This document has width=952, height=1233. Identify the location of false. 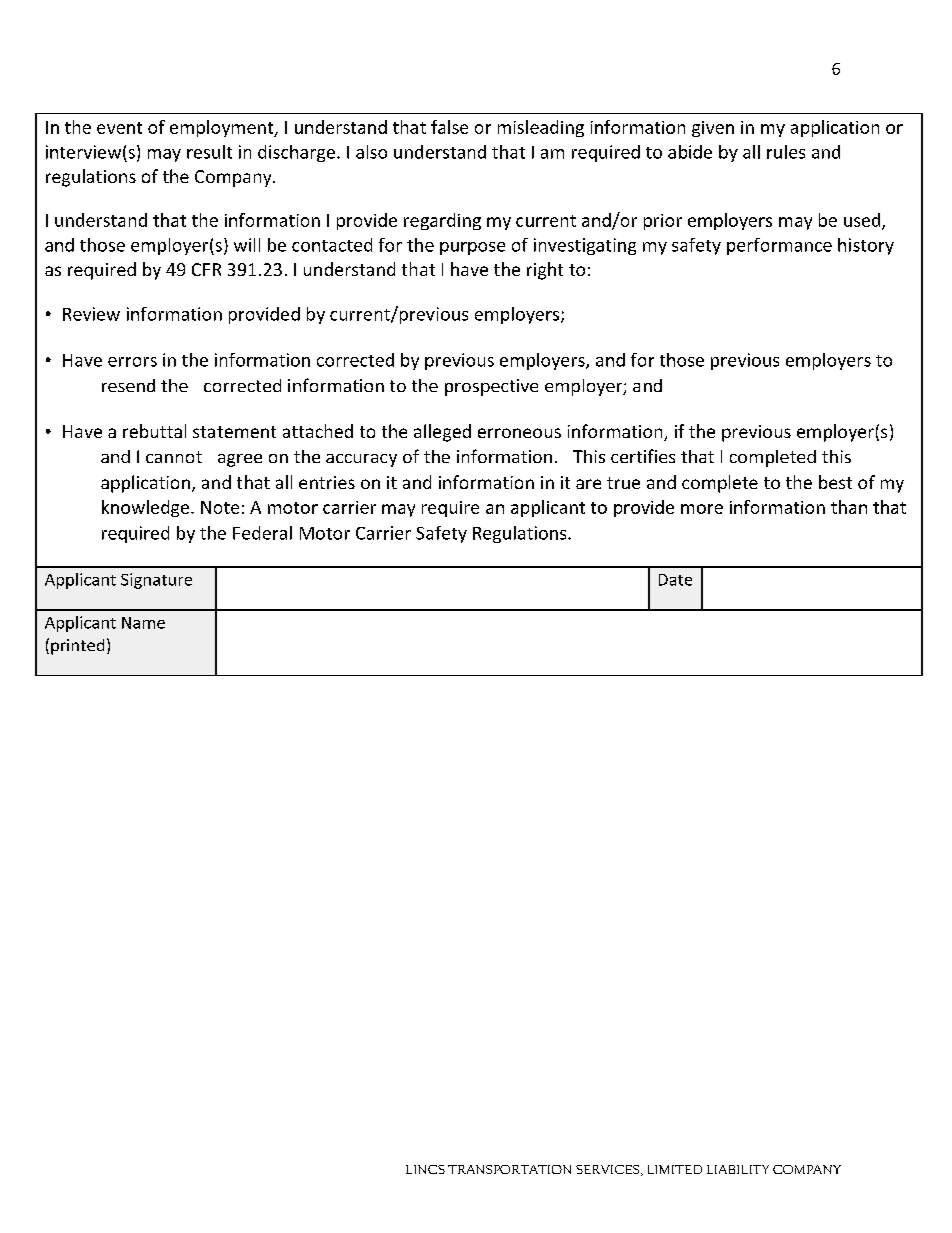
(449, 127).
